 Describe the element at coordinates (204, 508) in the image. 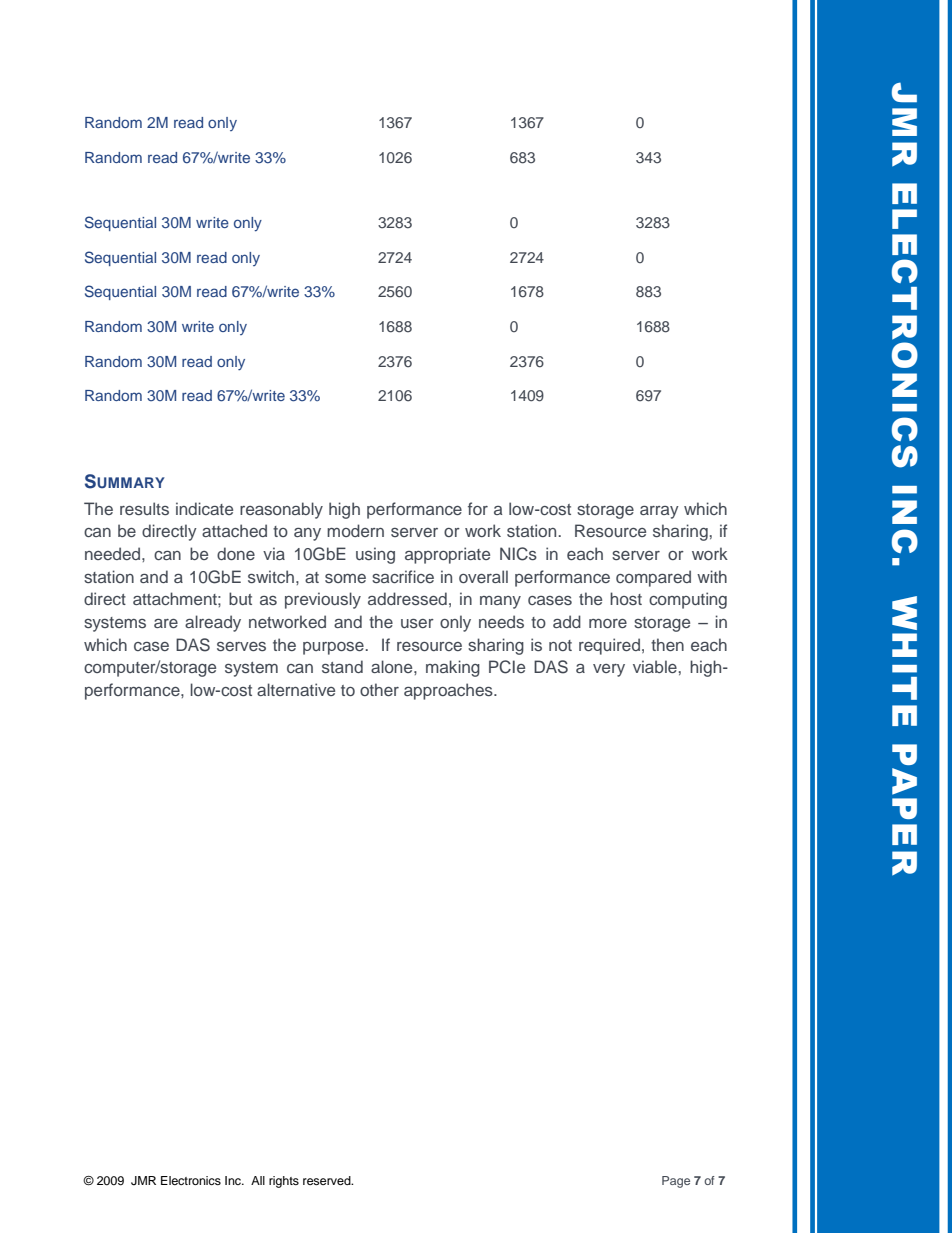

I see `indicate` at that location.
